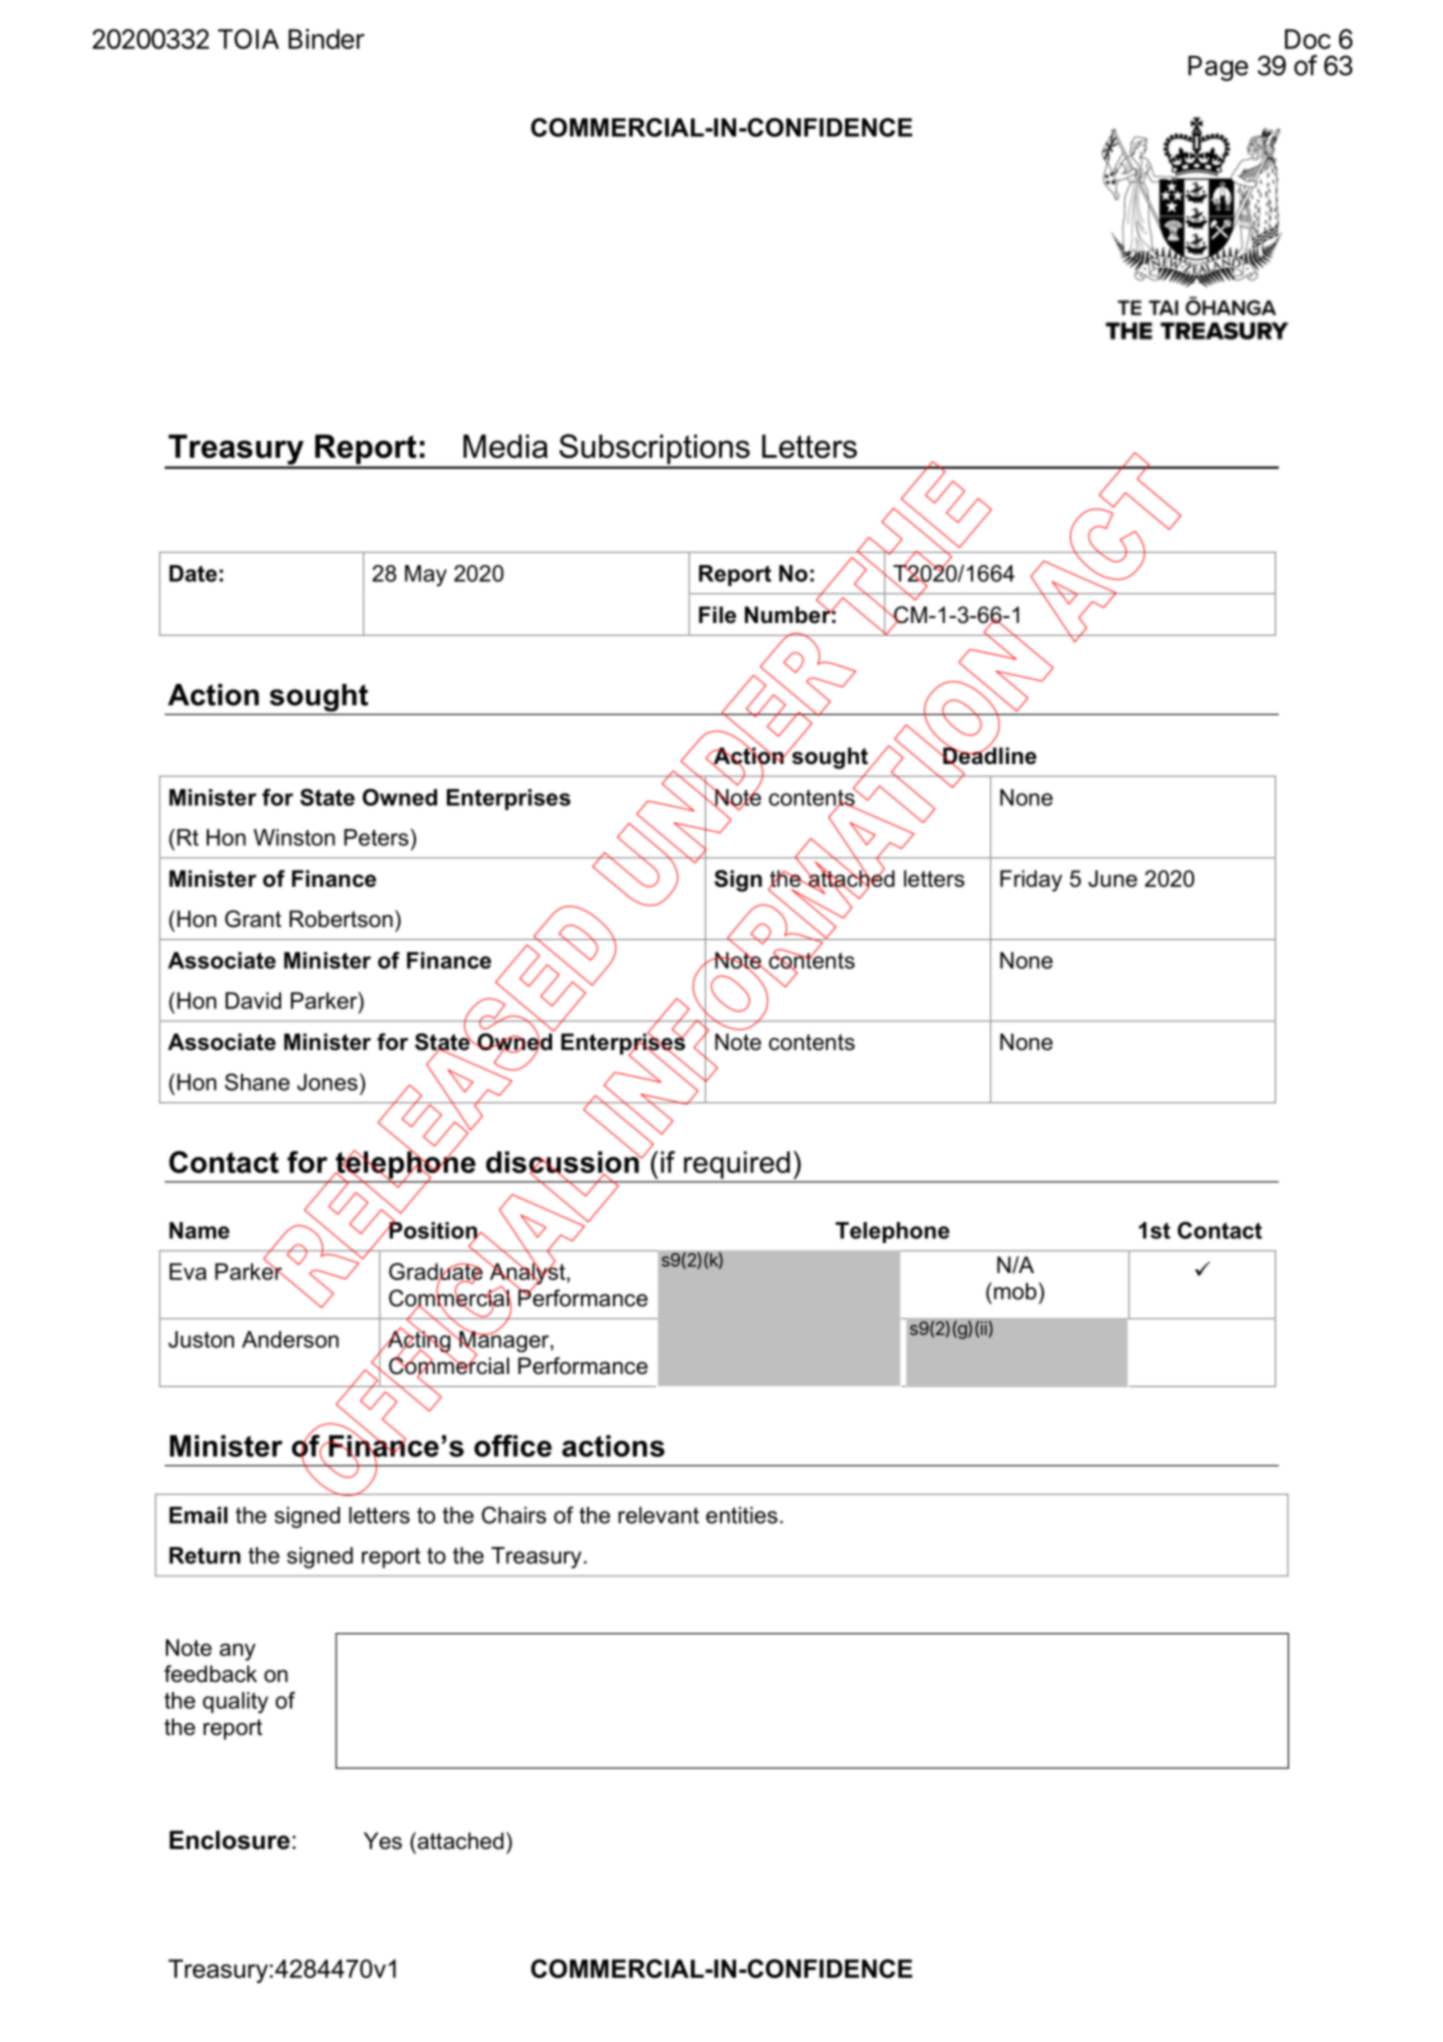  Describe the element at coordinates (742, 1515) in the image. I see `entities` at that location.
